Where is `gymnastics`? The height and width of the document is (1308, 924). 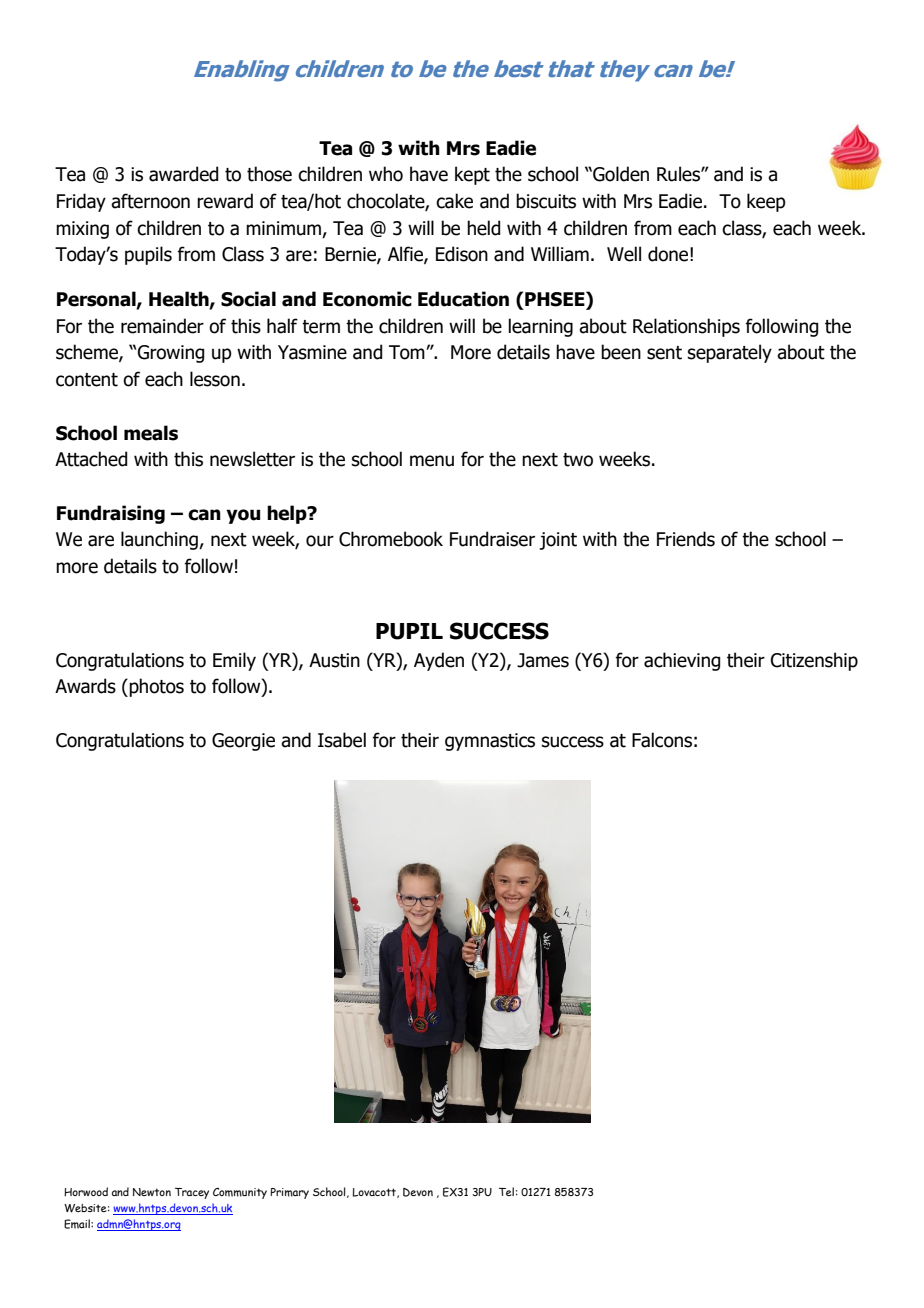
gymnastics is located at coordinates (490, 742).
